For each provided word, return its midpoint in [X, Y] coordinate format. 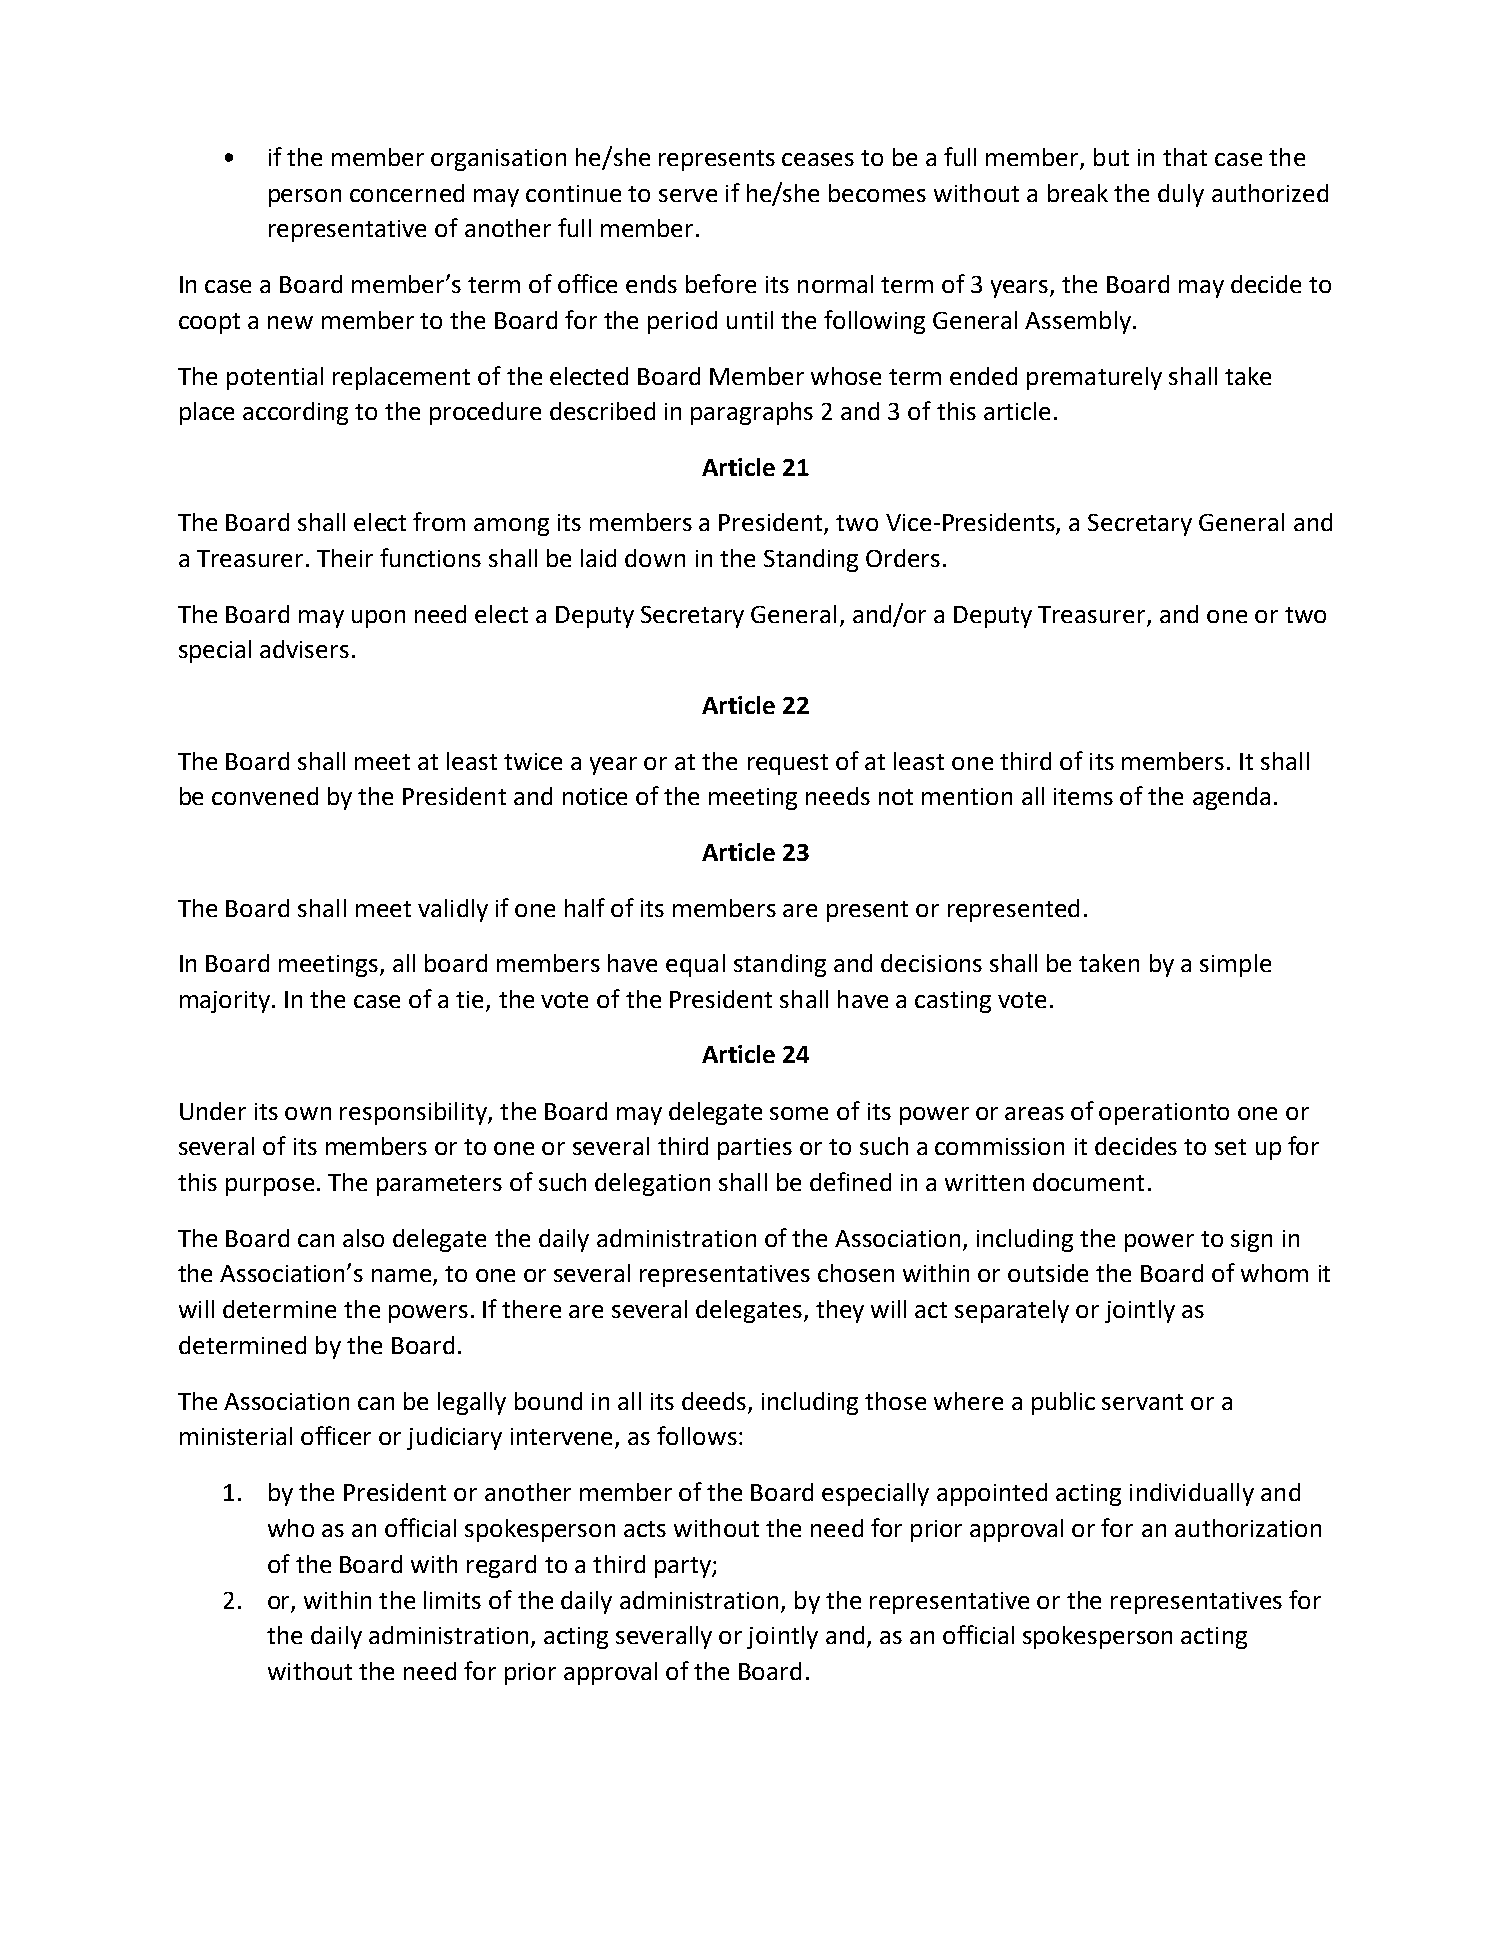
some [799, 1113]
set [1230, 1147]
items [1083, 796]
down [655, 558]
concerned [407, 193]
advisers [304, 649]
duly [1181, 195]
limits [452, 1600]
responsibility [414, 1113]
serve [688, 195]
